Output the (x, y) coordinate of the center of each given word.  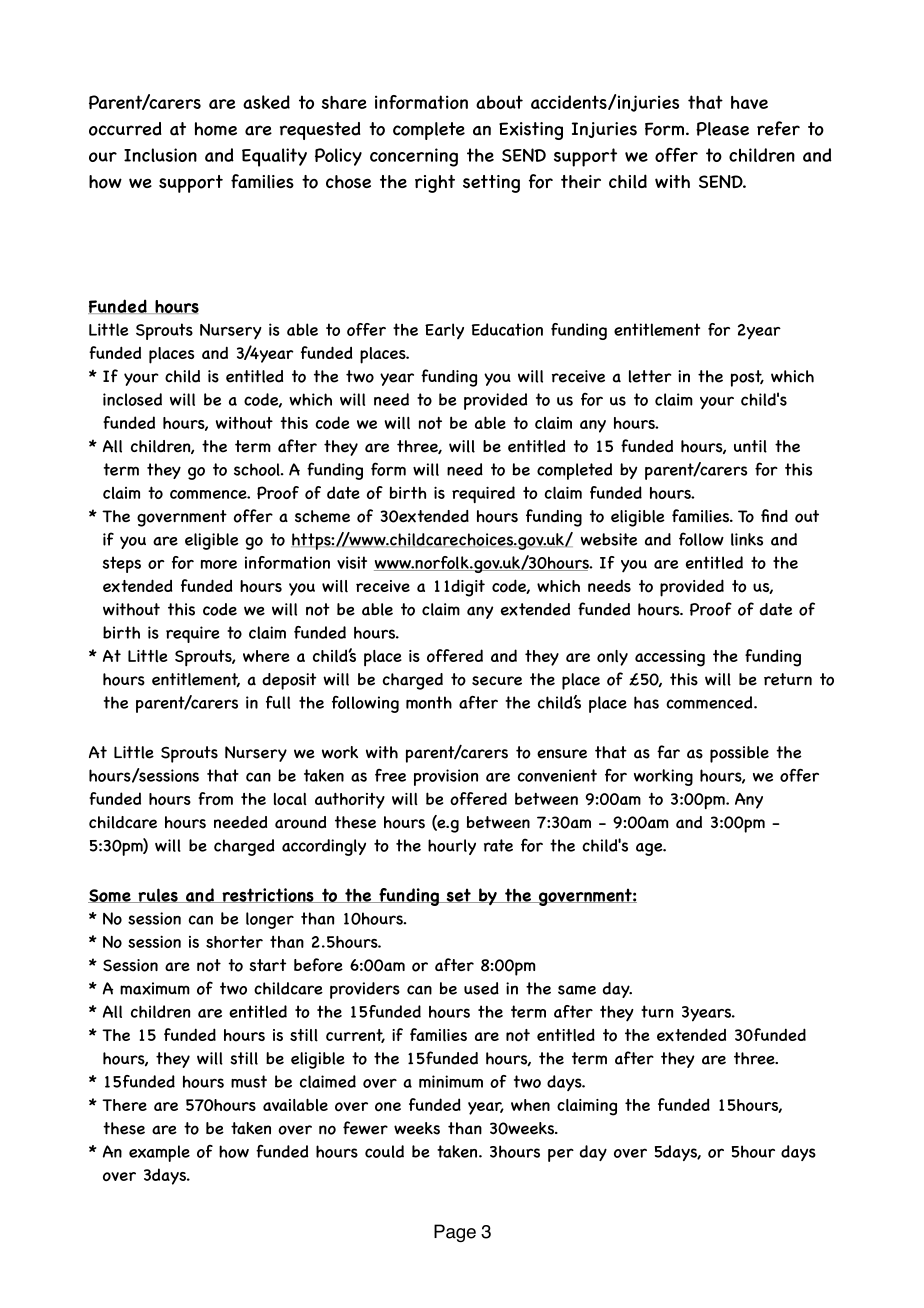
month (429, 702)
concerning (414, 157)
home (216, 129)
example (159, 1153)
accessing (670, 658)
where (266, 656)
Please (722, 129)
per (561, 1155)
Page (455, 1233)
